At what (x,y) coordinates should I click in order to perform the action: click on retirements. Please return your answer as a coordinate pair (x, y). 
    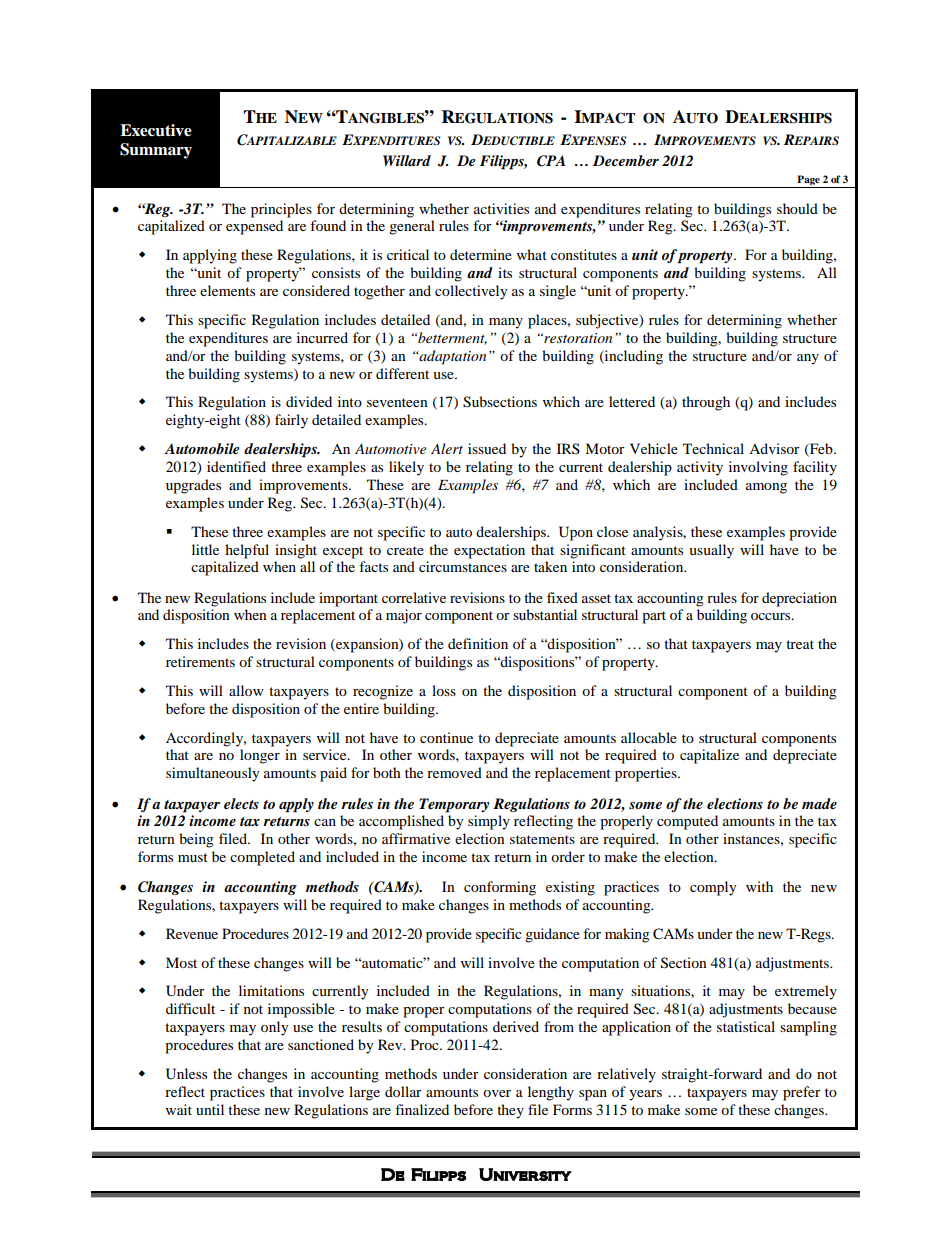
    Looking at the image, I should click on (200, 661).
